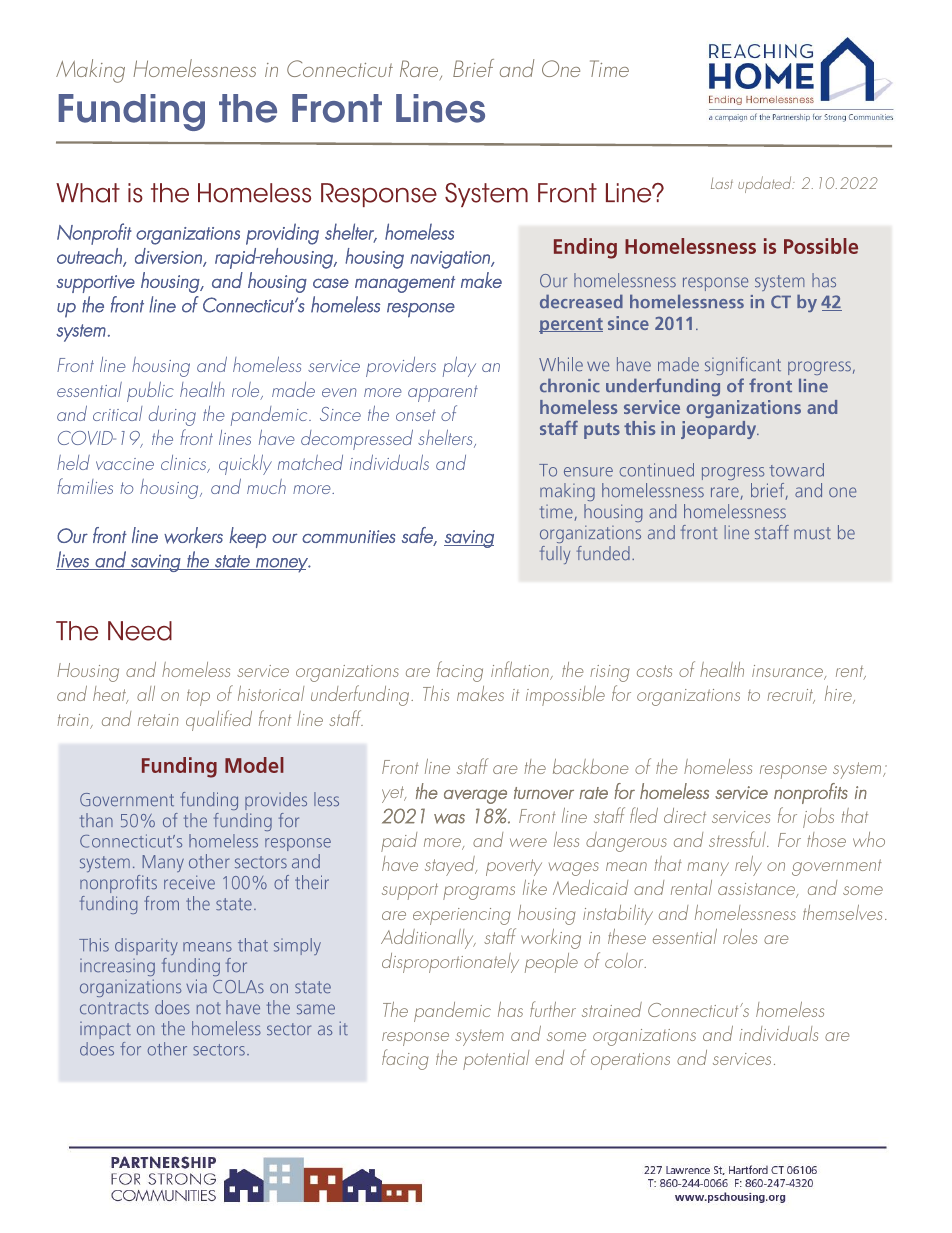 Image resolution: width=952 pixels, height=1233 pixels. I want to click on updated, so click(766, 184).
